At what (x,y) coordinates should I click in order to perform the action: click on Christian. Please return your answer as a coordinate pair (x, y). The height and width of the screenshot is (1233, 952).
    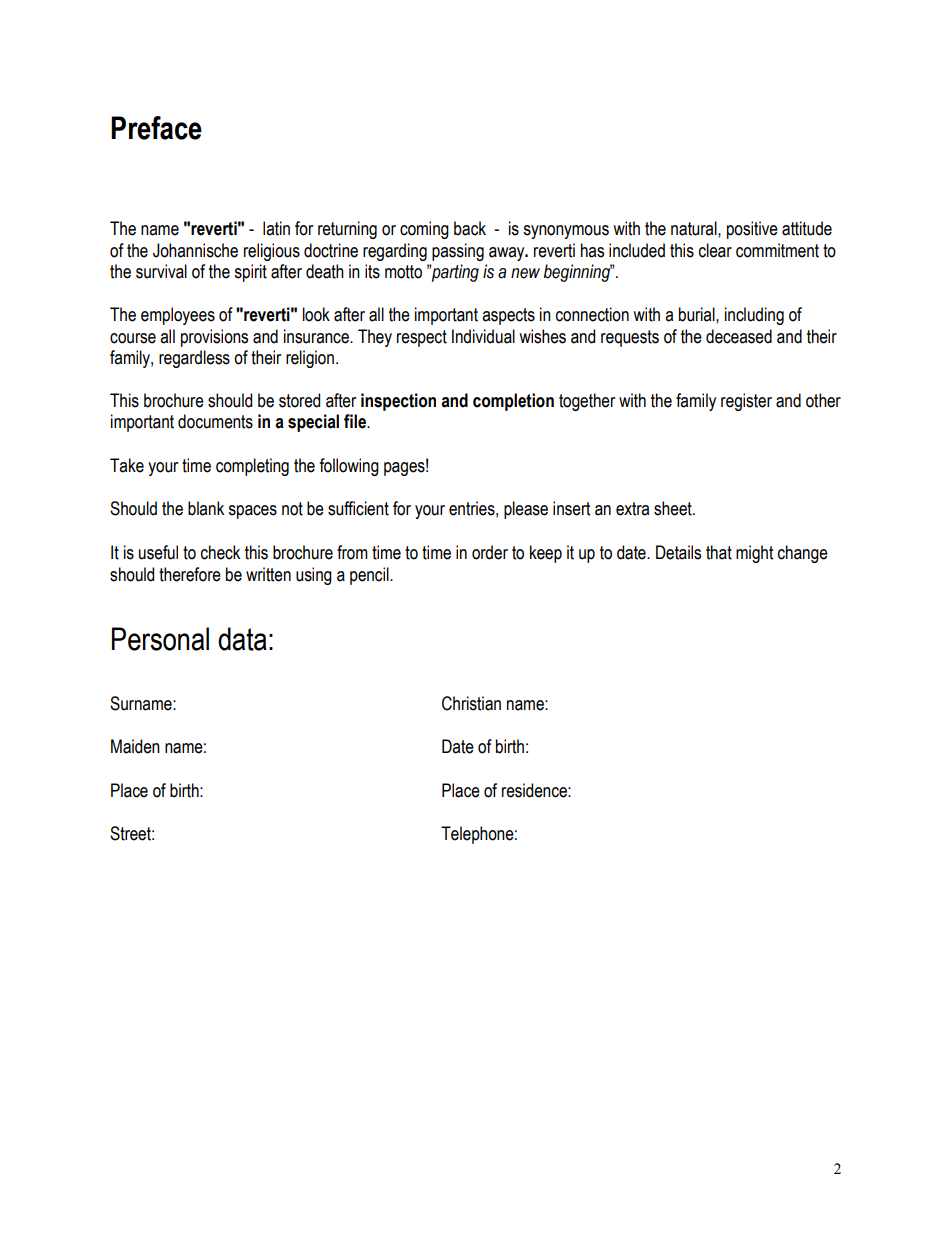
    Looking at the image, I should click on (471, 703).
